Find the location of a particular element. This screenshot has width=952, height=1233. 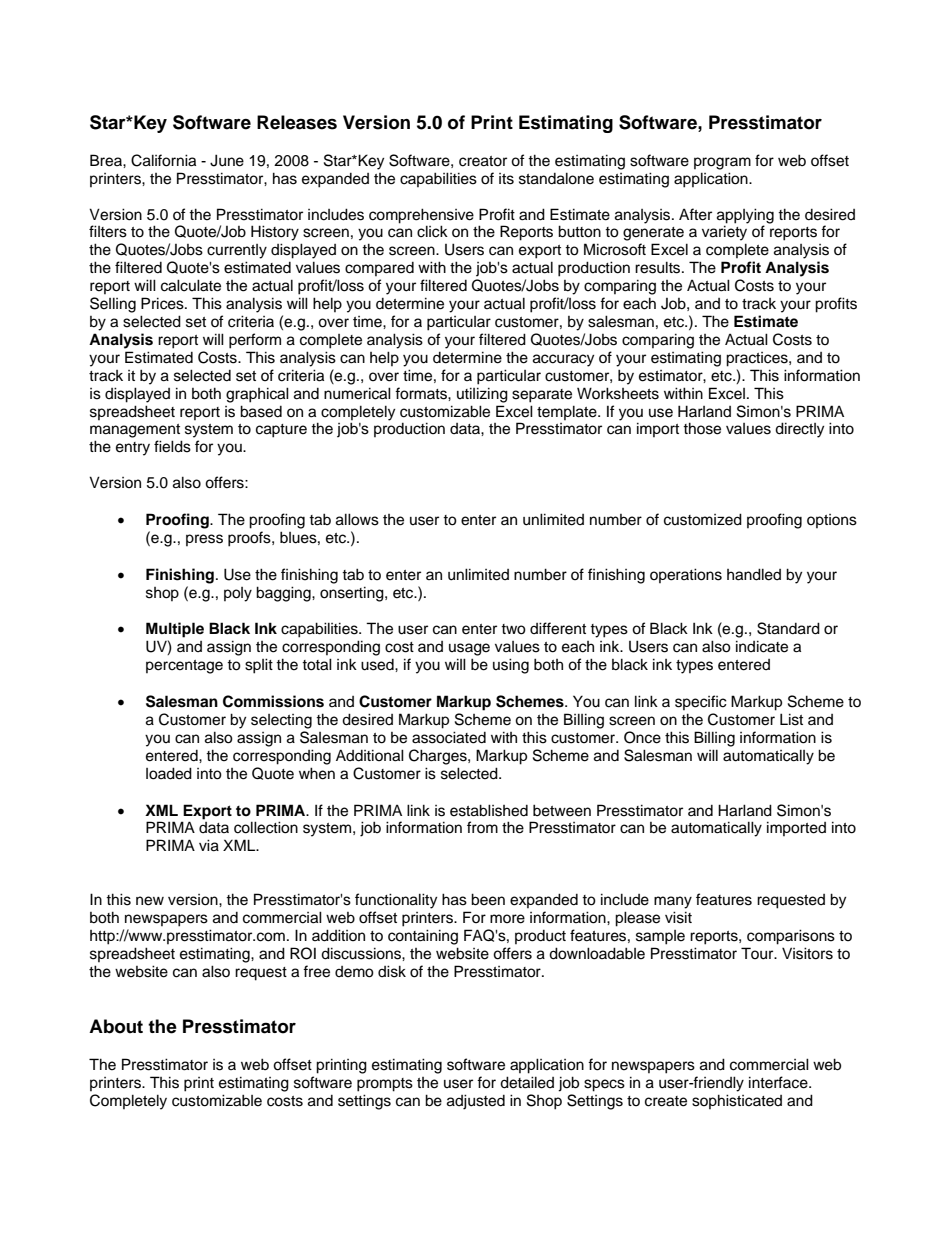

utilizing is located at coordinates (482, 395).
